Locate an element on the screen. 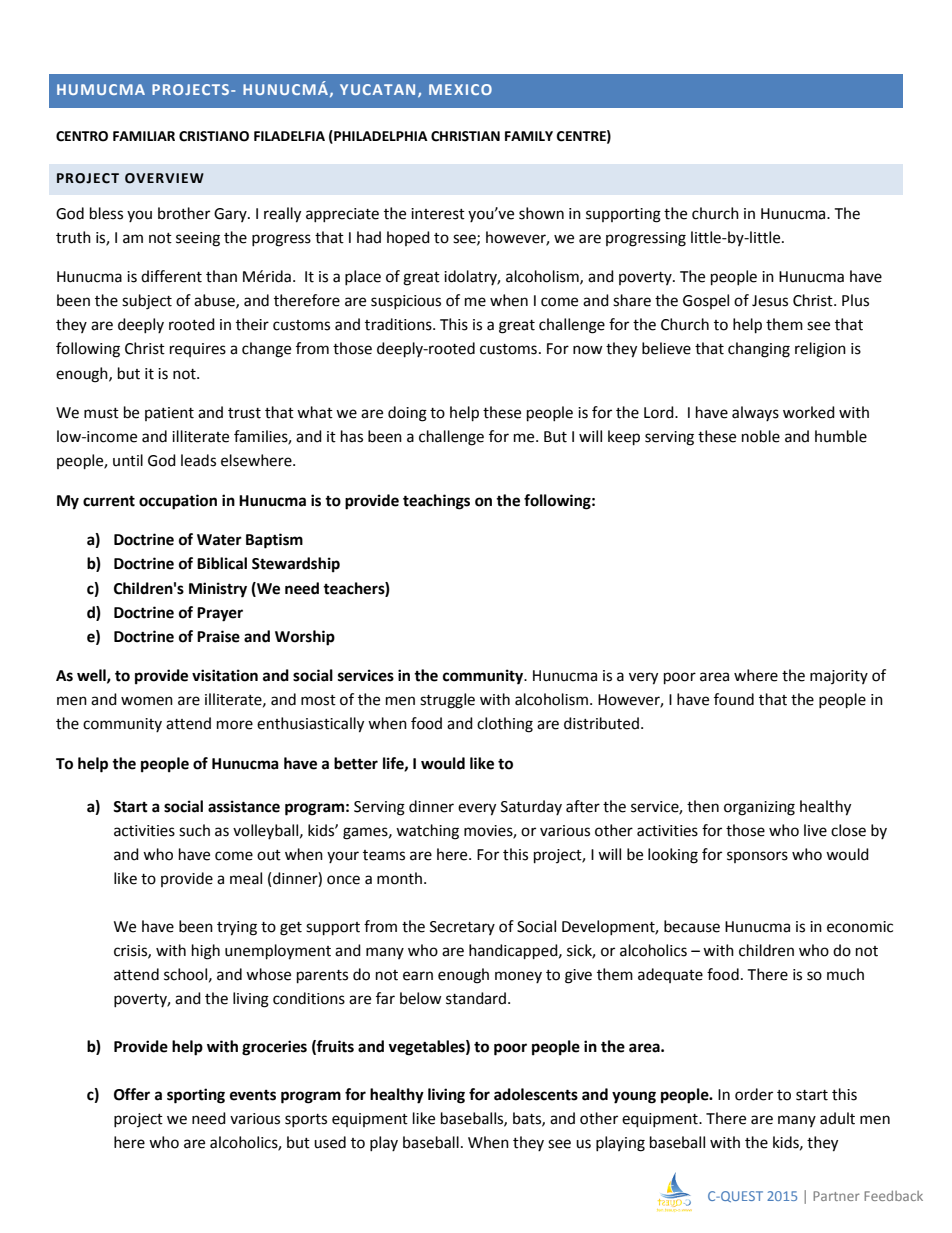 Image resolution: width=952 pixels, height=1233 pixels. FAMILIAR is located at coordinates (144, 136).
